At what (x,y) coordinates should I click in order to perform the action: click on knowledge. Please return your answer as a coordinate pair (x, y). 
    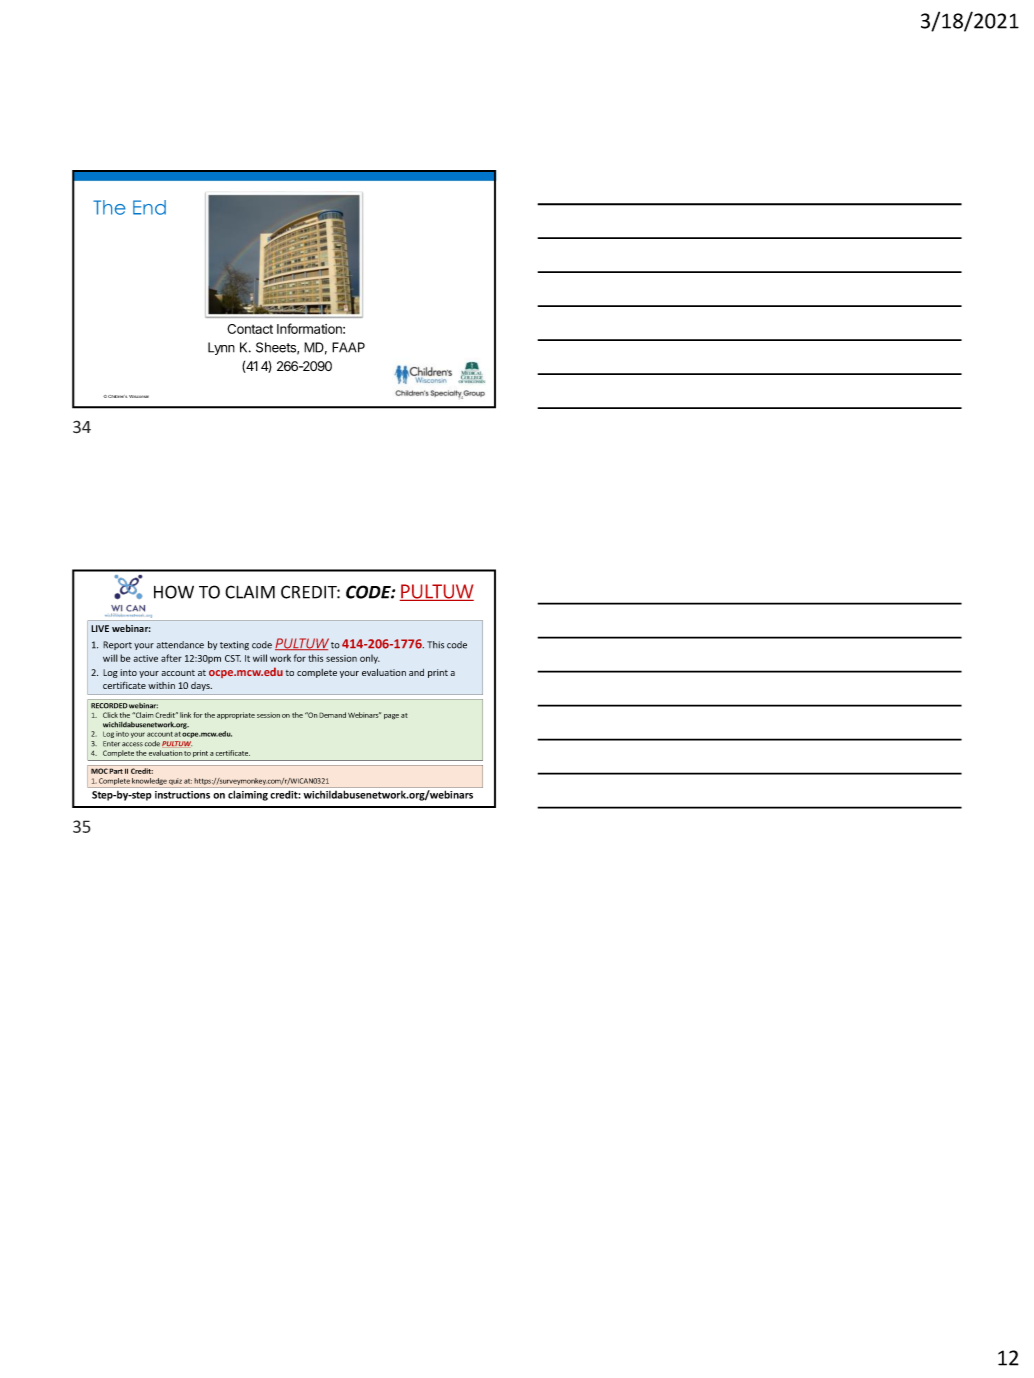
    Looking at the image, I should click on (149, 783).
